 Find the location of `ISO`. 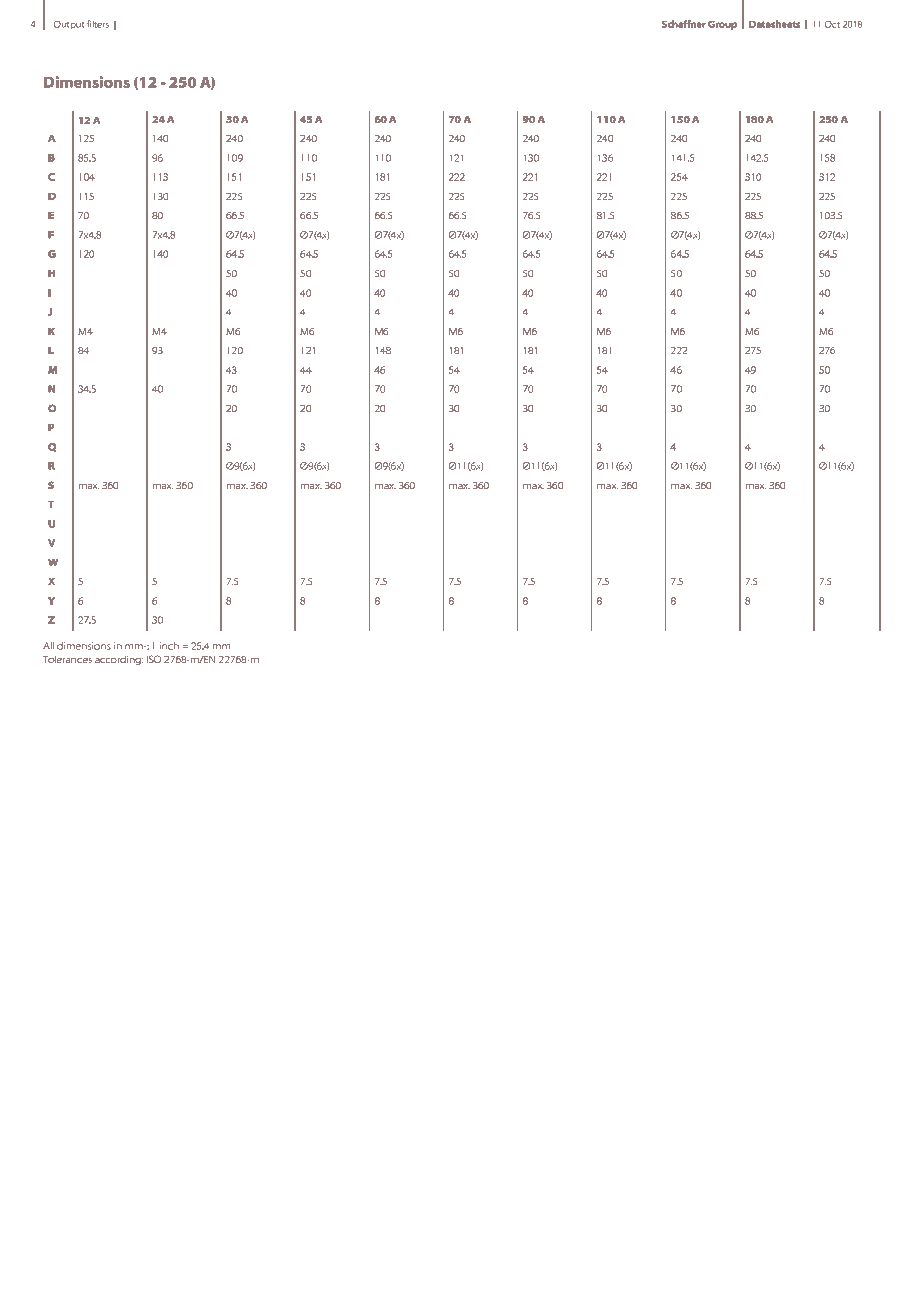

ISO is located at coordinates (154, 659).
